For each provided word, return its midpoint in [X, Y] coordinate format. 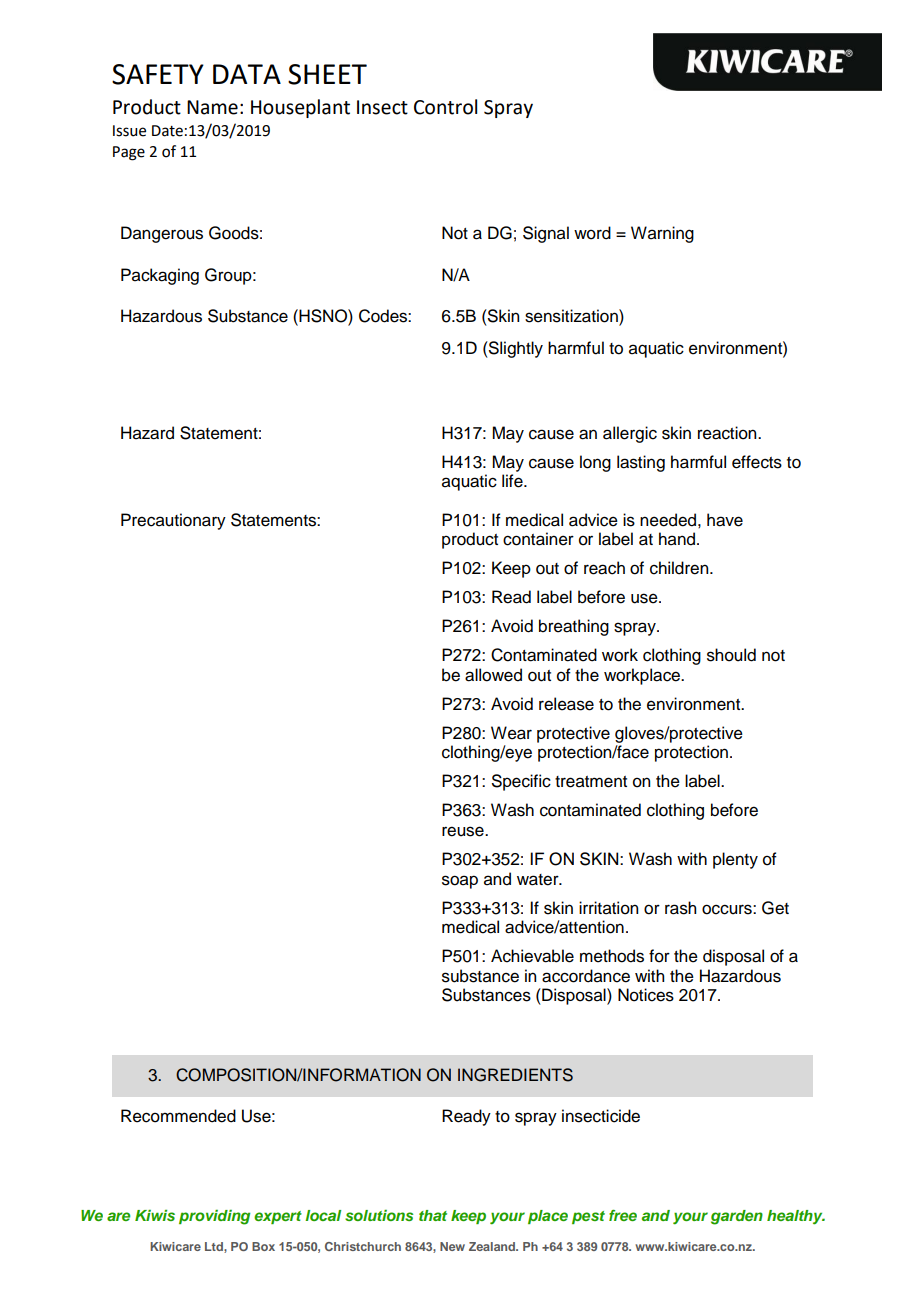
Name [212, 107]
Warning [662, 234]
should [731, 655]
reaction [728, 433]
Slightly [515, 349]
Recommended [178, 1116]
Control [445, 107]
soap [460, 882]
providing [214, 1217]
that [433, 1215]
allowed [493, 675]
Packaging [160, 276]
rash [680, 908]
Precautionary [173, 521]
